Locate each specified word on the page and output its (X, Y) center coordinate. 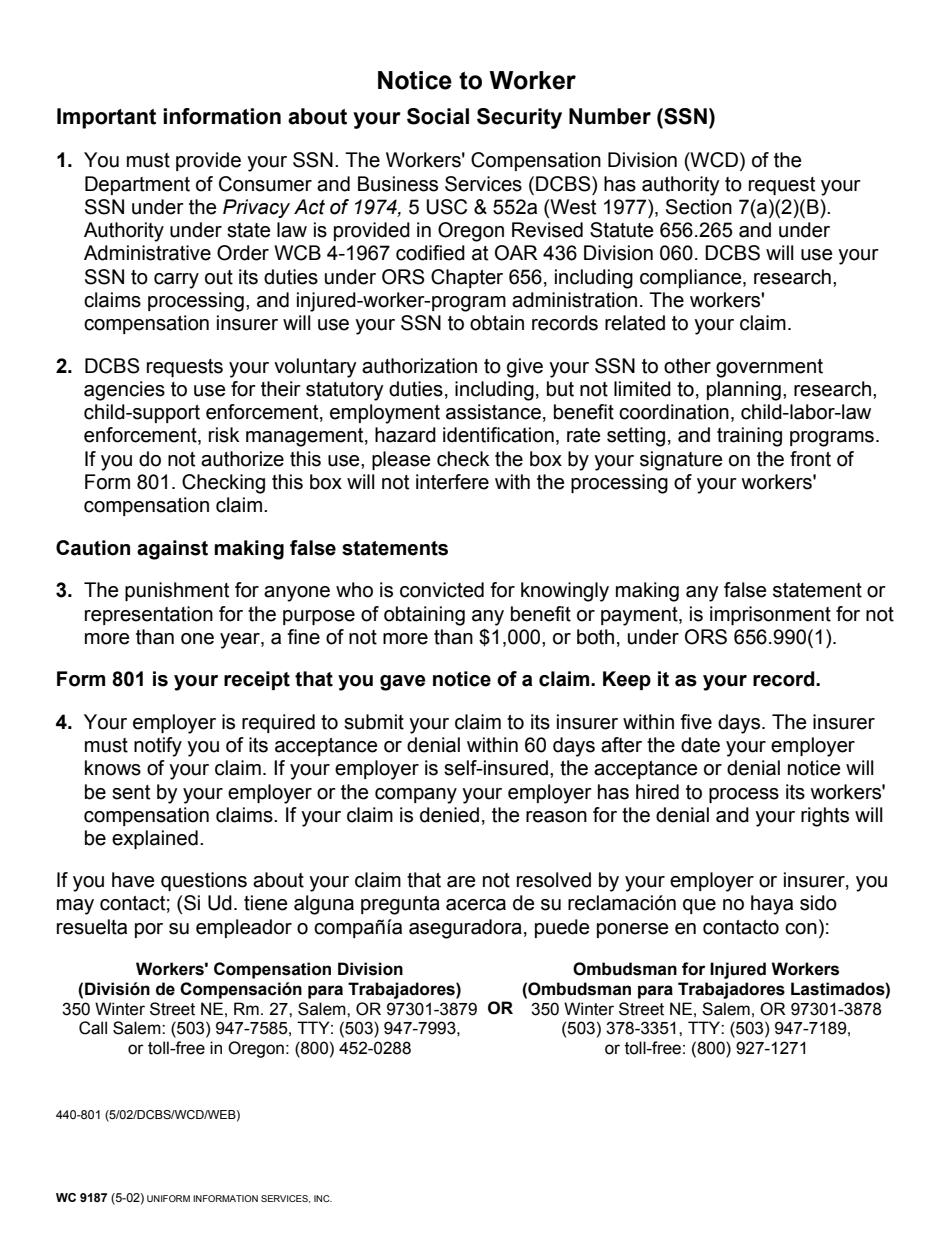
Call (93, 1028)
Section (699, 207)
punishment (177, 591)
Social (438, 116)
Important (106, 118)
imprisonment (770, 615)
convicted (442, 590)
